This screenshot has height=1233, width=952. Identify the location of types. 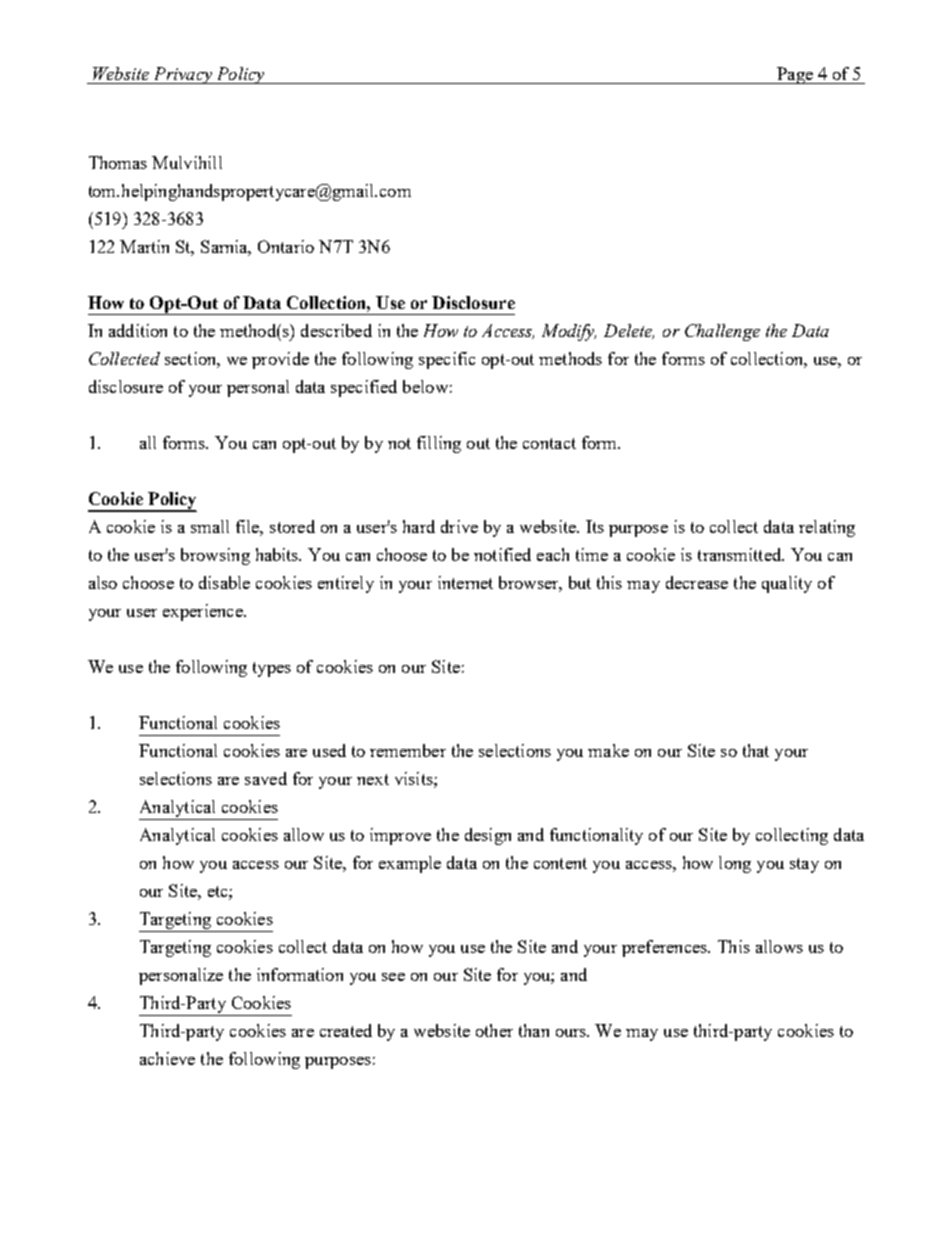
(272, 669).
